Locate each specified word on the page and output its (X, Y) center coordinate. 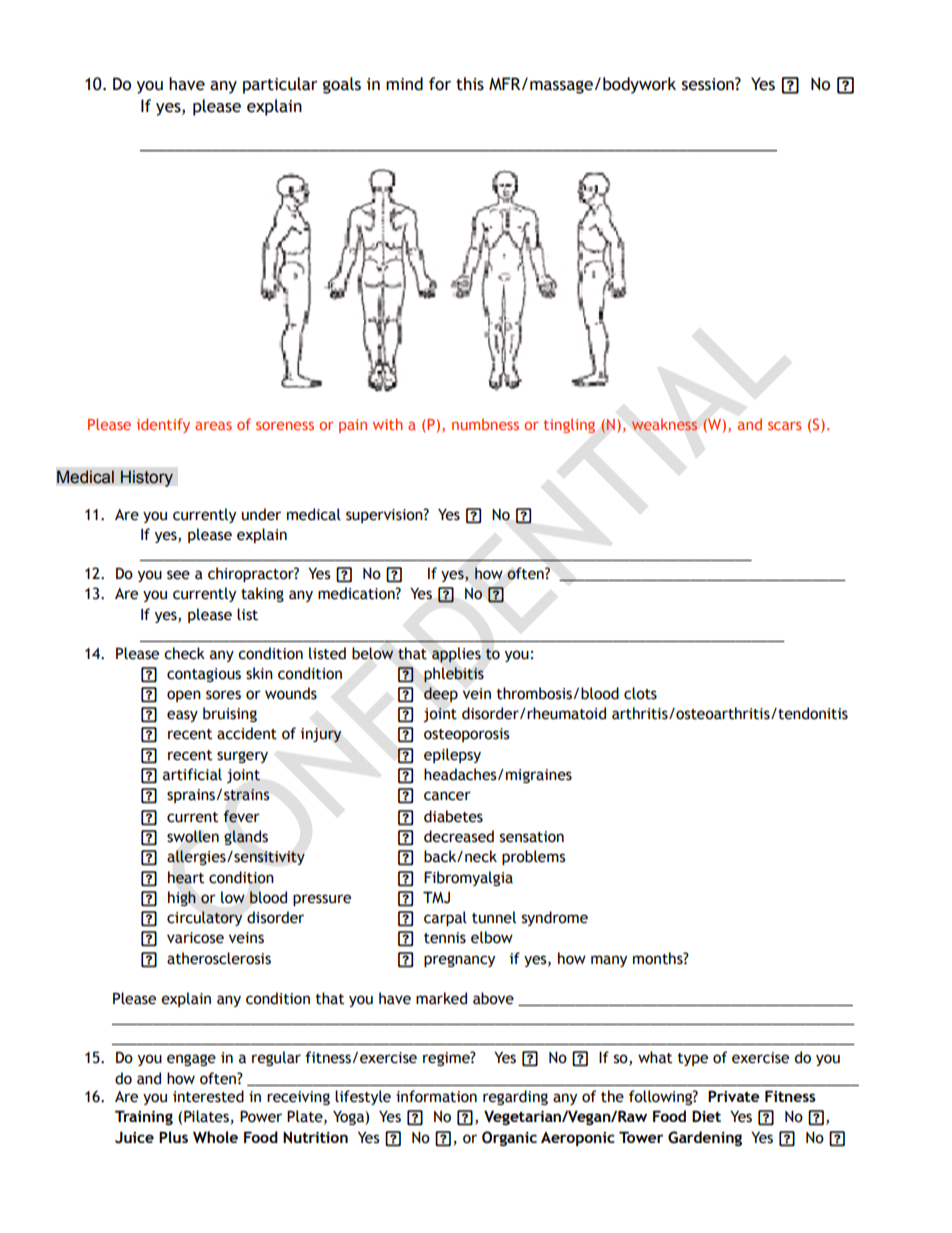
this (470, 84)
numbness (485, 424)
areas (213, 426)
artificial (192, 774)
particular (280, 85)
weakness (664, 424)
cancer (447, 796)
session (709, 84)
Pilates (206, 1116)
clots (640, 693)
